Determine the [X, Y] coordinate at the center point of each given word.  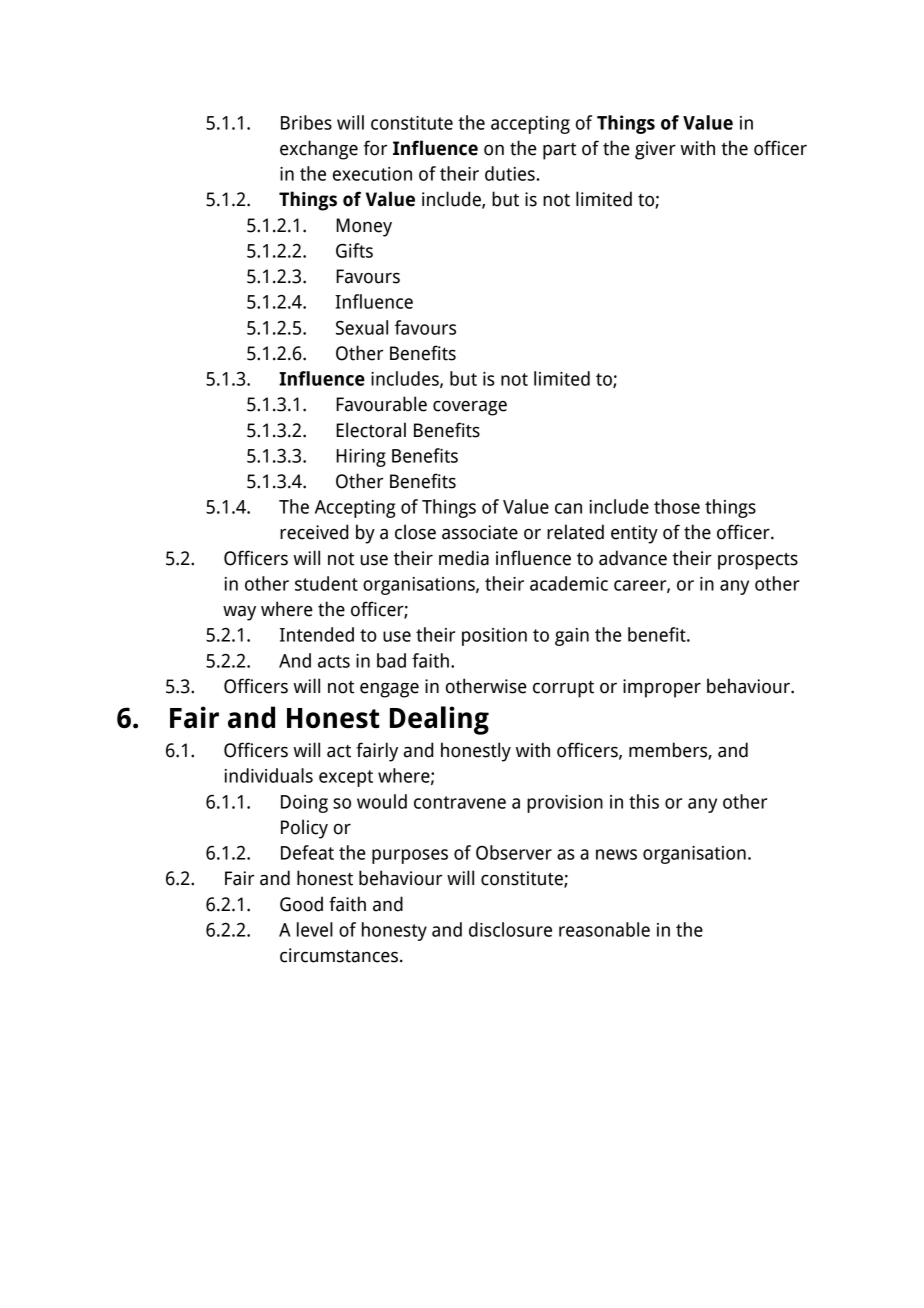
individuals [269, 775]
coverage [470, 408]
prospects [758, 561]
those [677, 506]
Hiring [361, 458]
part [559, 151]
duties [510, 173]
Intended [317, 634]
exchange [319, 150]
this [644, 801]
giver [655, 150]
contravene [460, 802]
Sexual [362, 327]
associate [480, 532]
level [315, 929]
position [494, 637]
